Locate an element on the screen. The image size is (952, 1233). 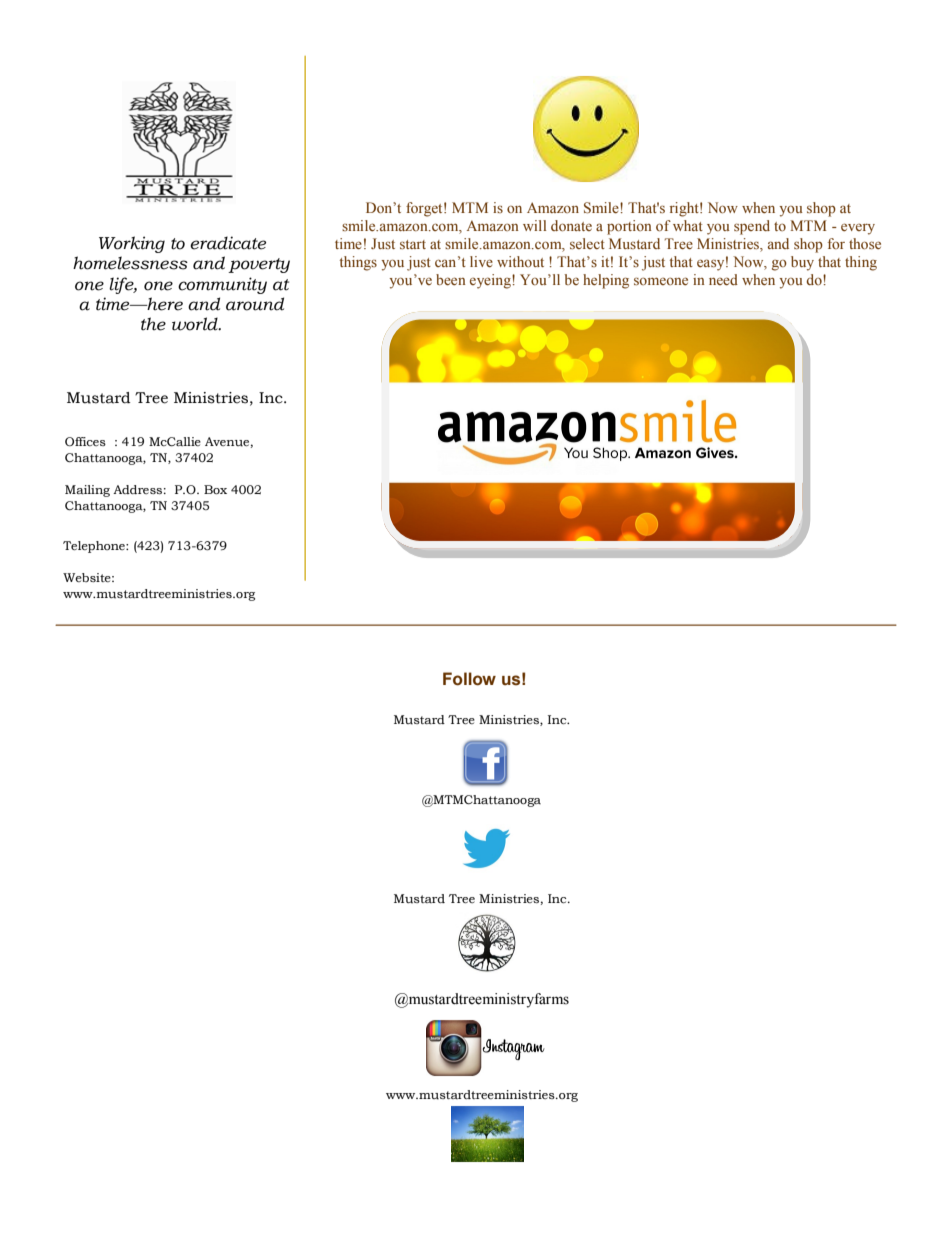
Working is located at coordinates (132, 244).
